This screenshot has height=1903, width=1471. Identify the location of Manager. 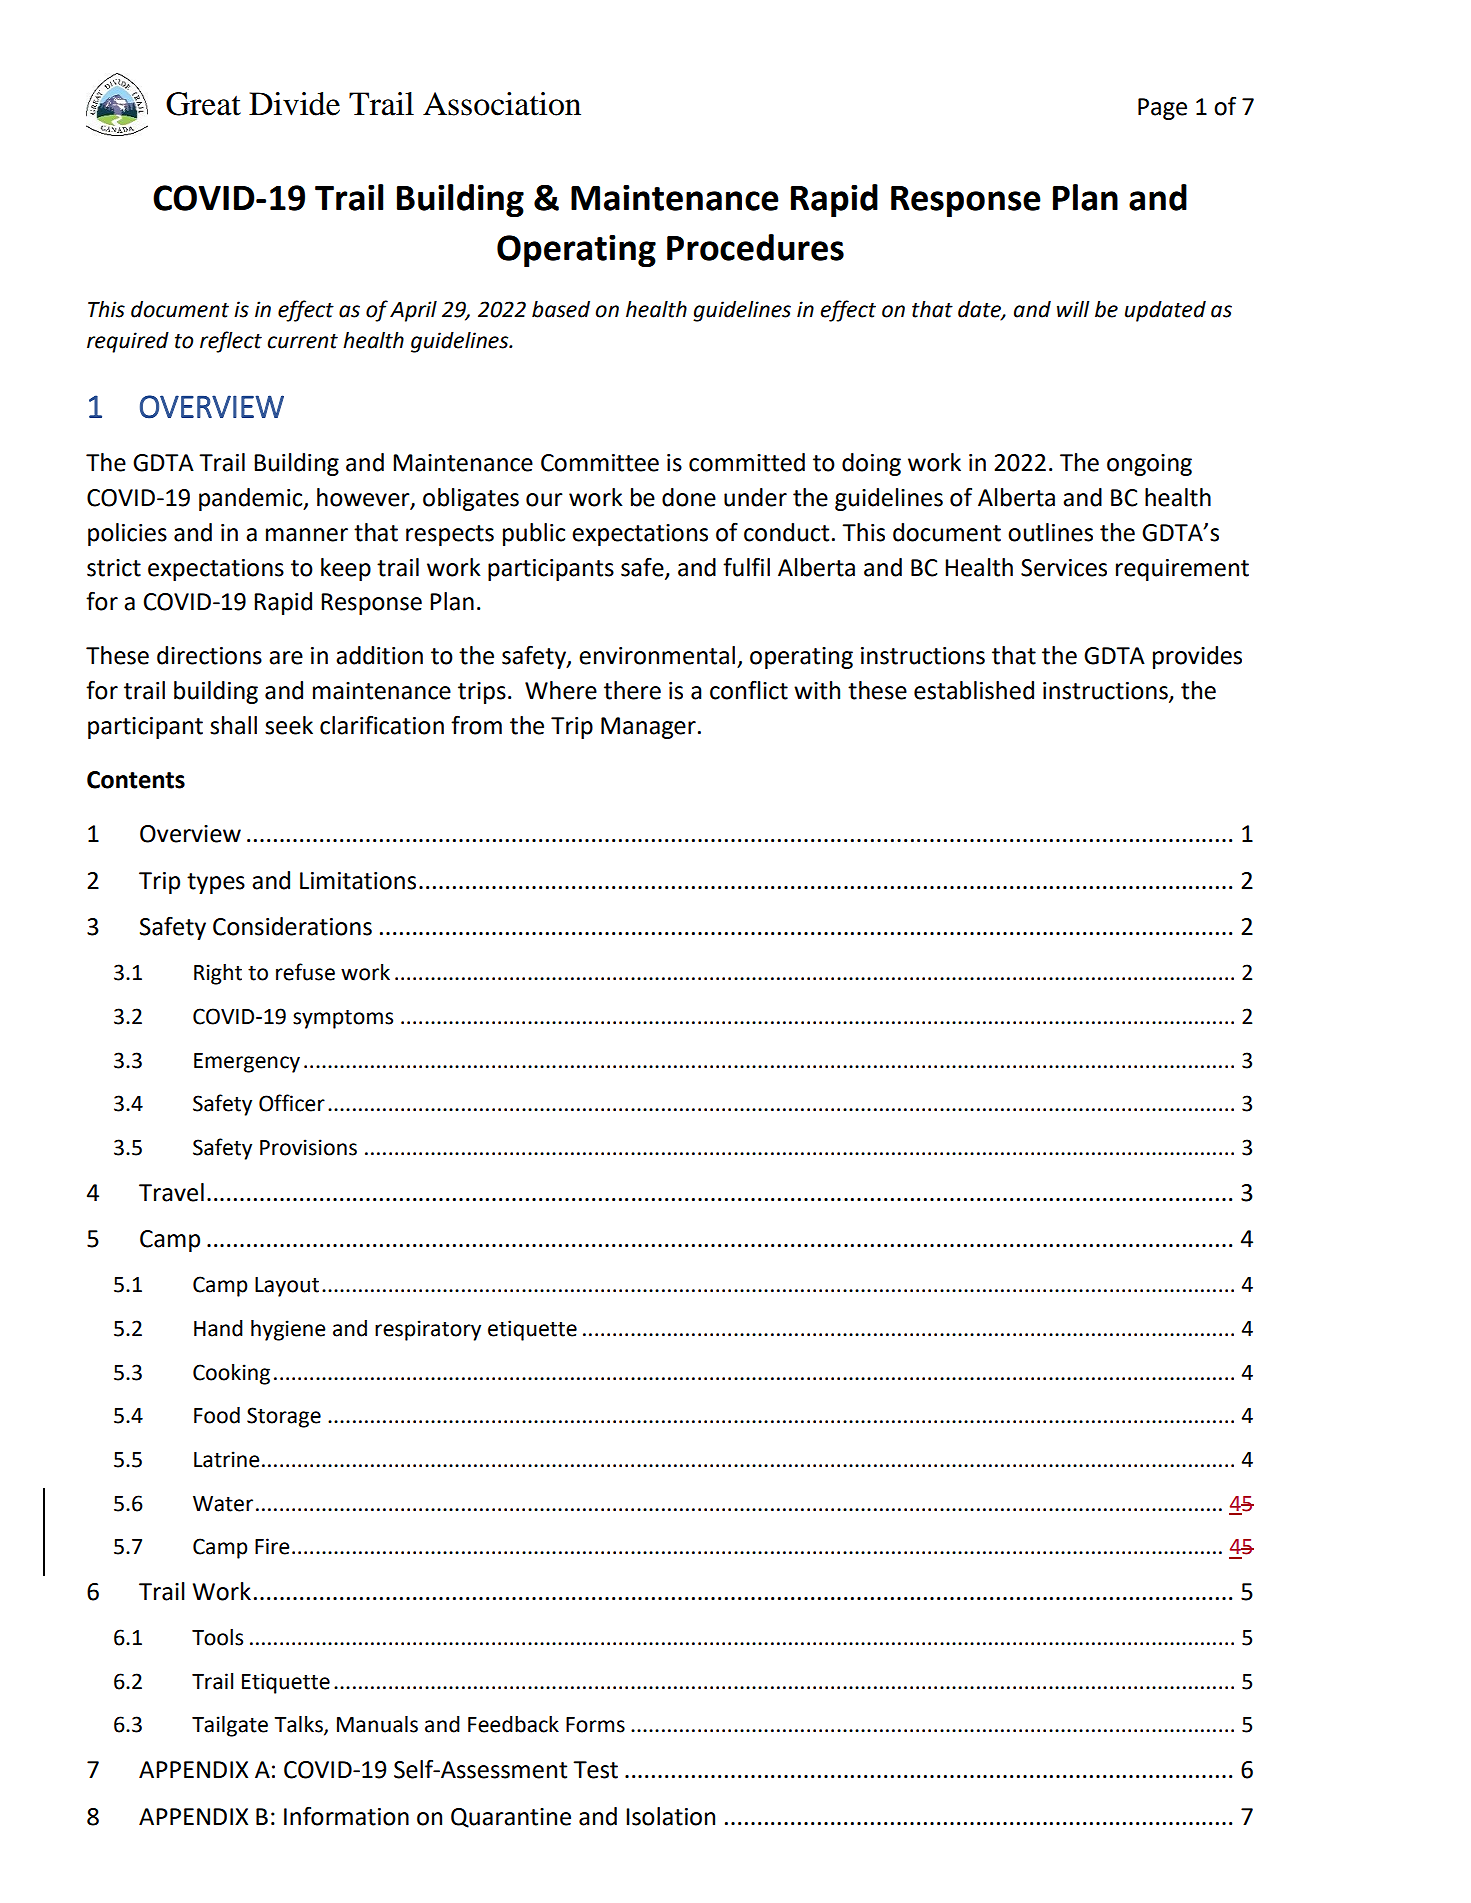
(648, 728).
